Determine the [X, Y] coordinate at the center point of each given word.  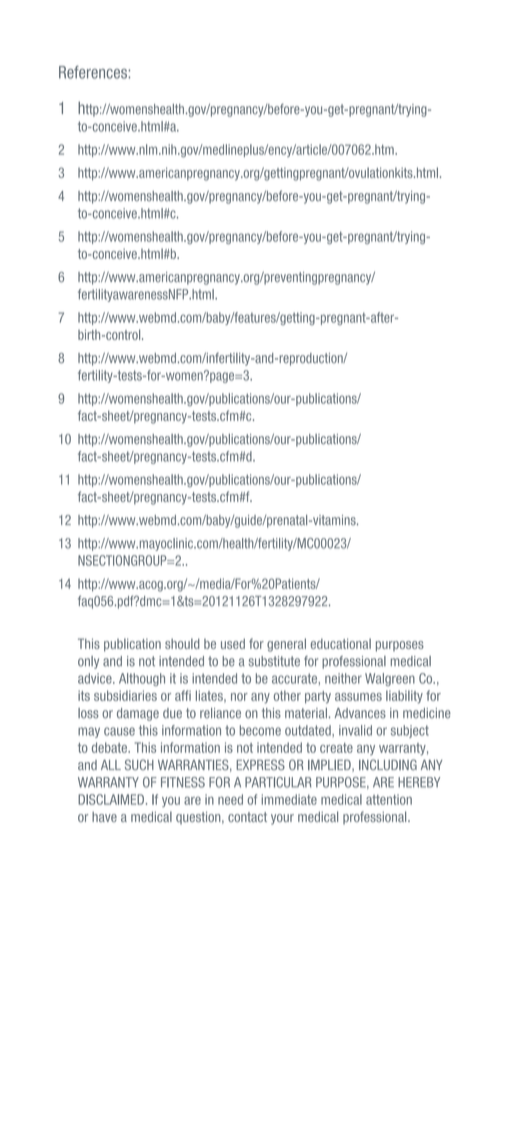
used [233, 643]
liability [404, 697]
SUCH [139, 764]
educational [341, 643]
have [104, 817]
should [182, 643]
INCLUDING [388, 764]
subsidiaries [125, 695]
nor [239, 697]
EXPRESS [260, 764]
